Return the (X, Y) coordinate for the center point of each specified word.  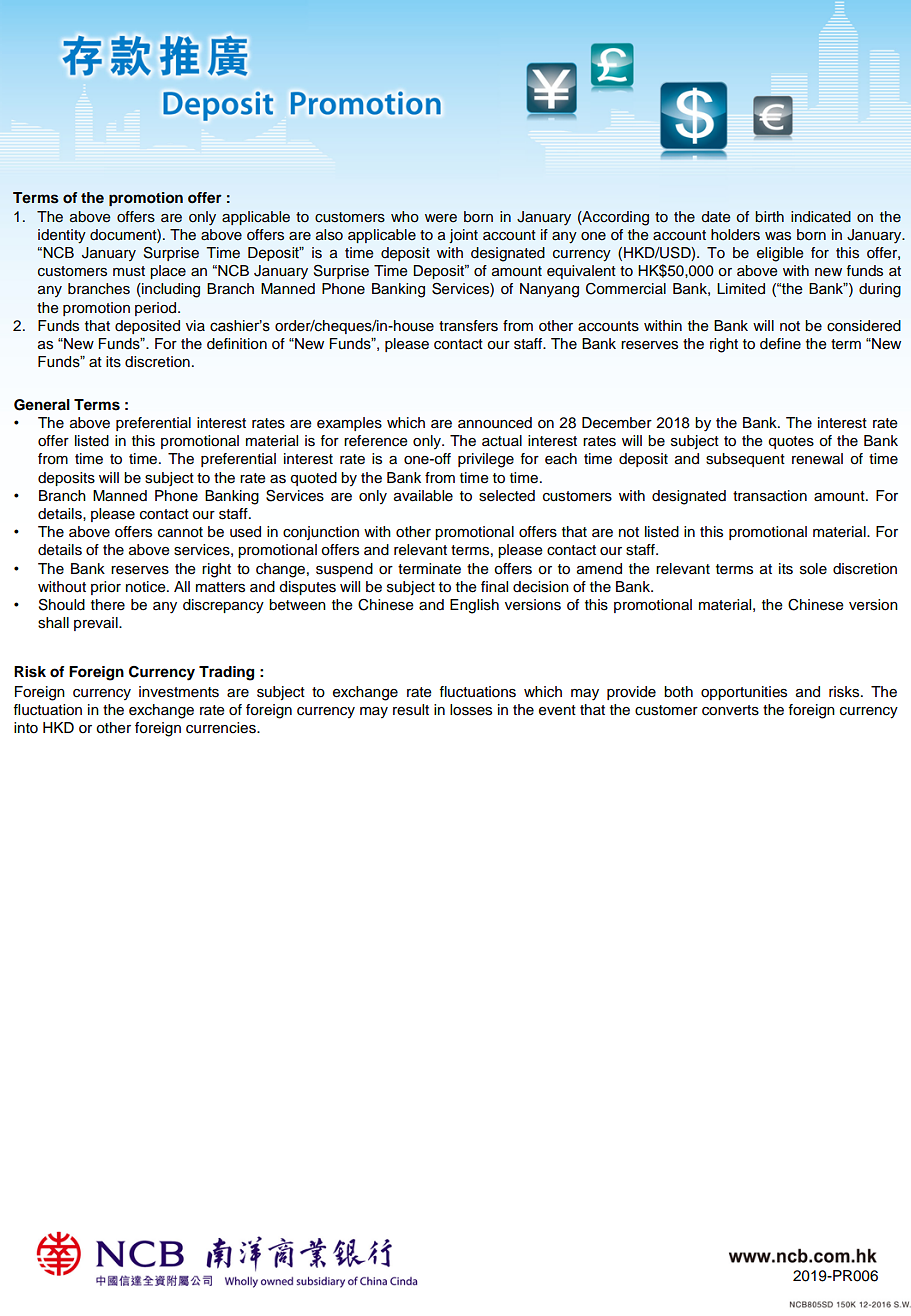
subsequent (745, 460)
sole (813, 569)
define (780, 344)
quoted (313, 479)
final (494, 587)
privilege (486, 460)
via (195, 325)
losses (471, 710)
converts (730, 710)
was (778, 236)
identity (62, 236)
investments (179, 692)
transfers (468, 326)
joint (463, 236)
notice (147, 587)
